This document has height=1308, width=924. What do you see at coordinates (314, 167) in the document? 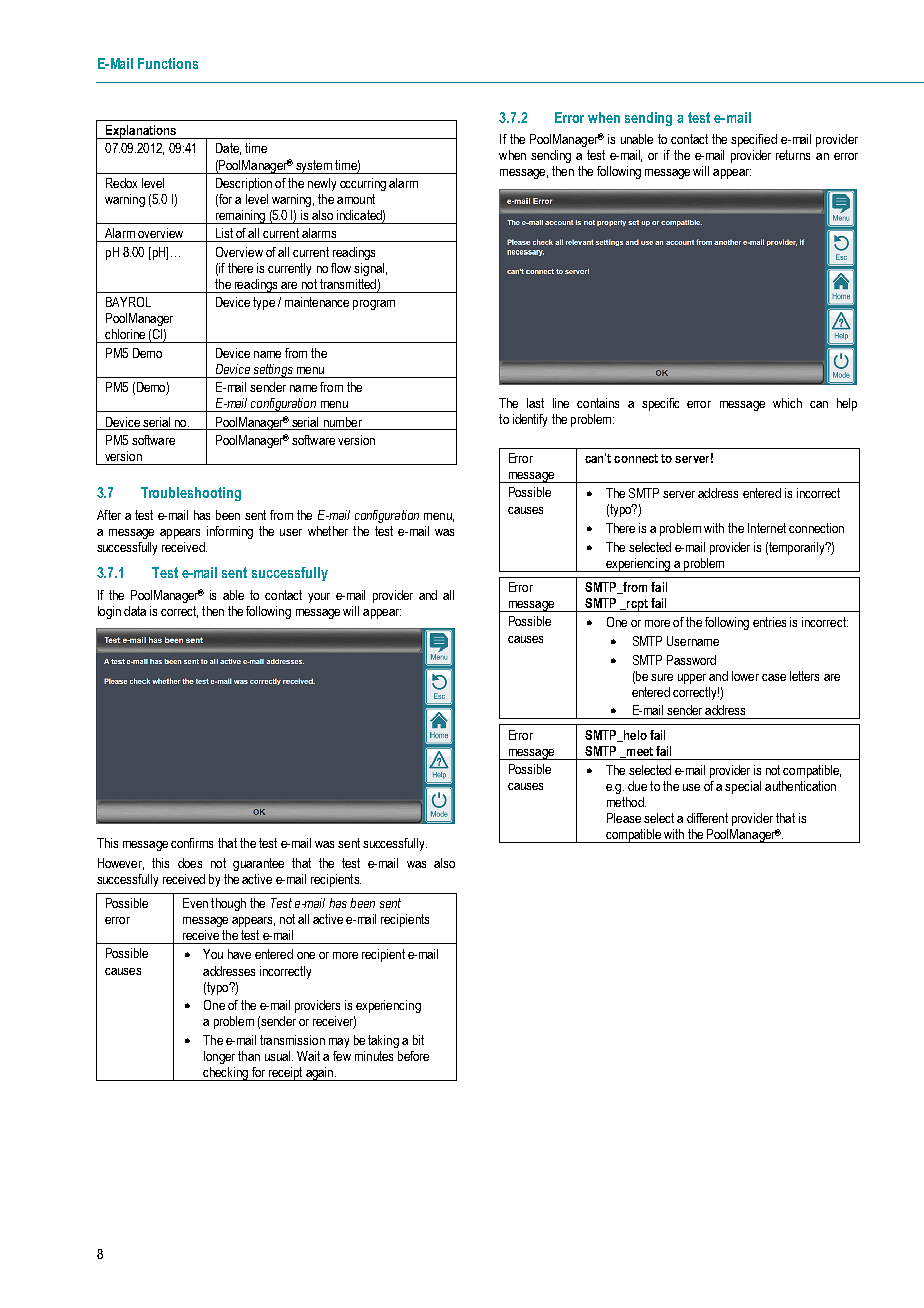
I see `system` at bounding box center [314, 167].
